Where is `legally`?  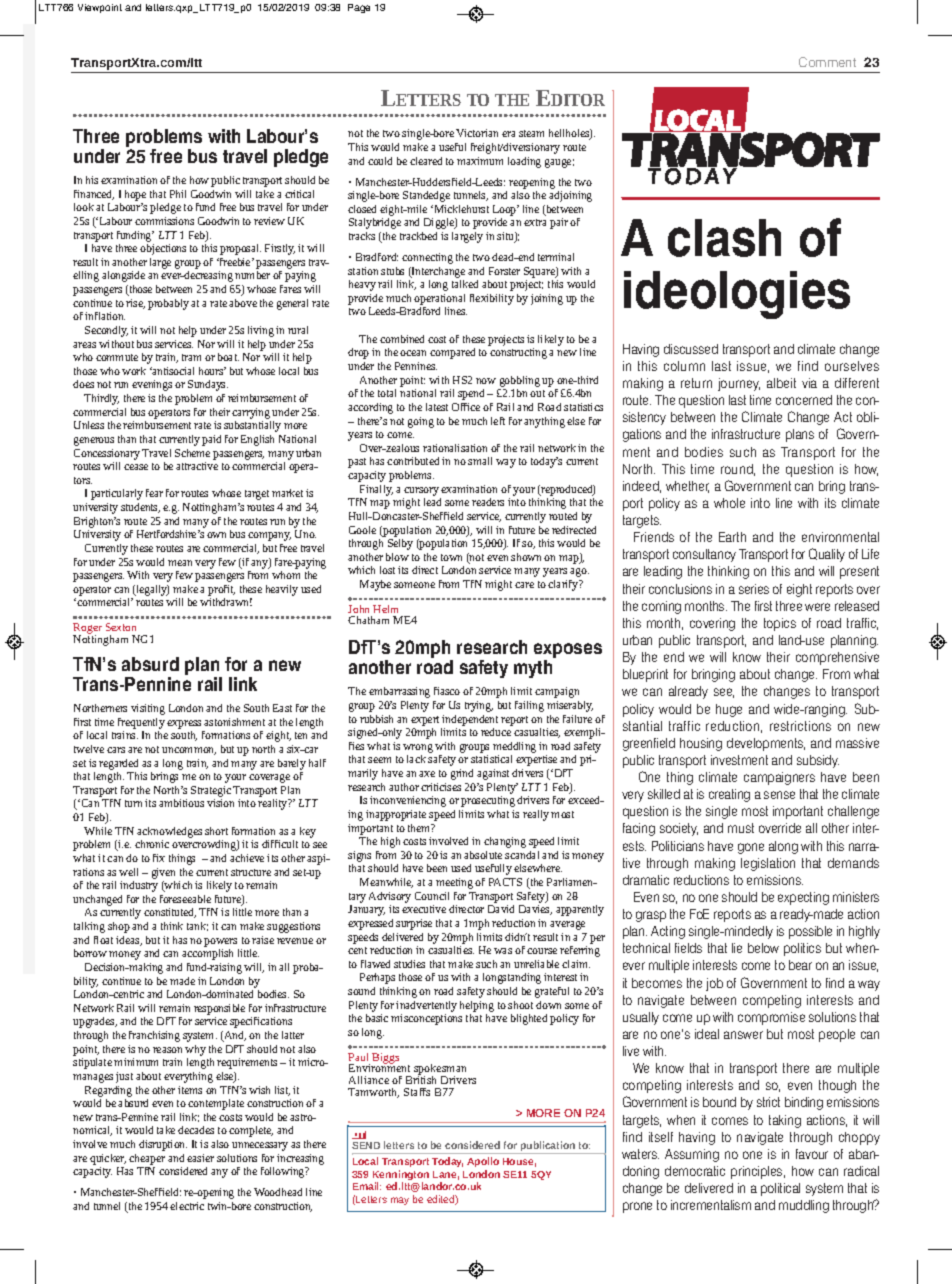
legally is located at coordinates (151, 590).
